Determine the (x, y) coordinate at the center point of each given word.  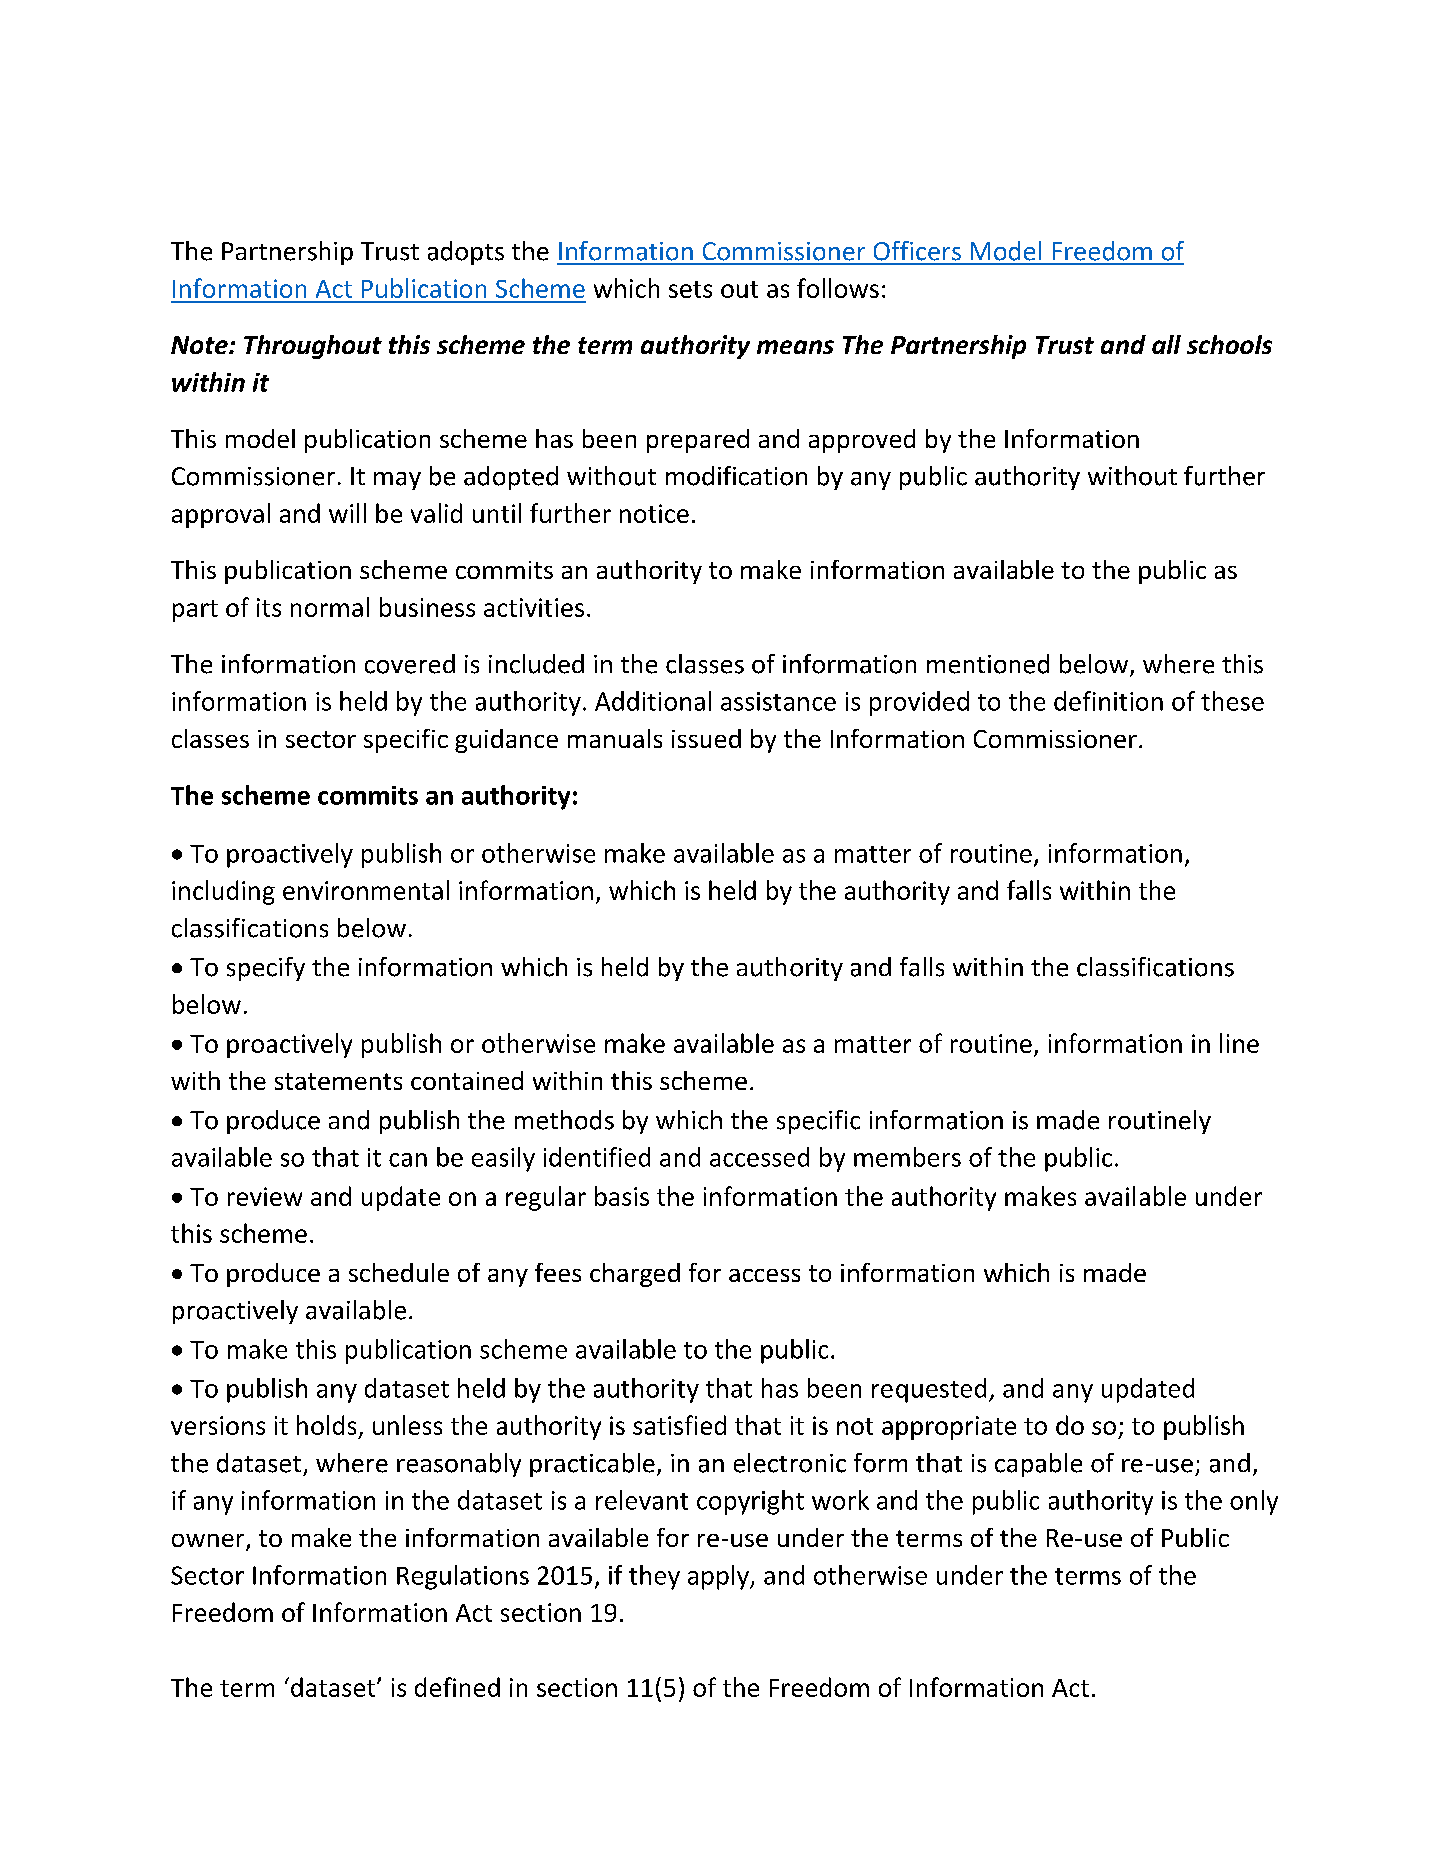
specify (266, 969)
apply (719, 1577)
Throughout (313, 347)
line (1239, 1043)
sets (690, 289)
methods (564, 1120)
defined (457, 1687)
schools (1229, 344)
